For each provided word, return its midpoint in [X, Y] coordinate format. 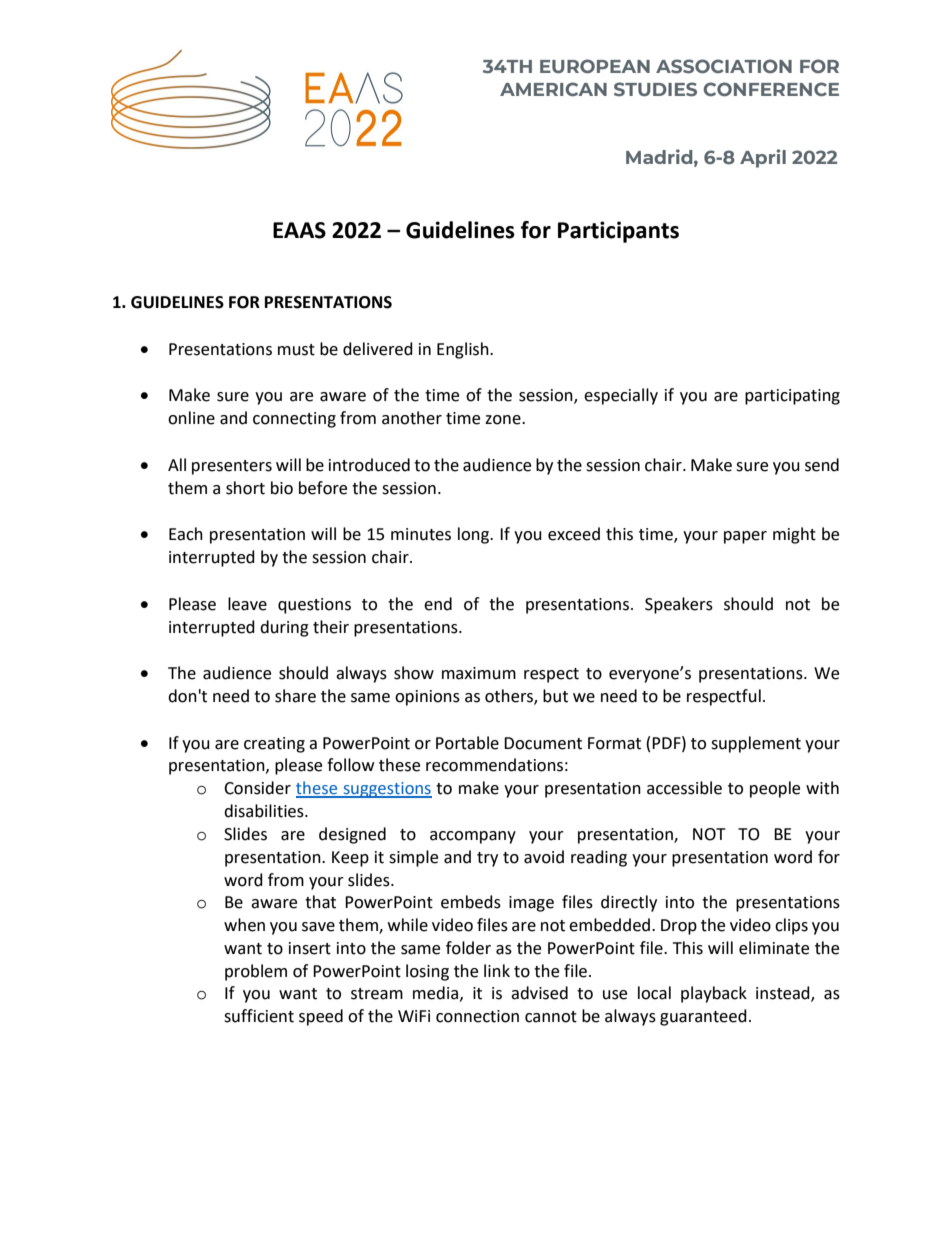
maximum [479, 673]
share [295, 696]
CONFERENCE [771, 89]
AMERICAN [553, 89]
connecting [294, 420]
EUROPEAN [595, 66]
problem [256, 972]
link [497, 970]
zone [504, 420]
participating [792, 397]
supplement [756, 744]
